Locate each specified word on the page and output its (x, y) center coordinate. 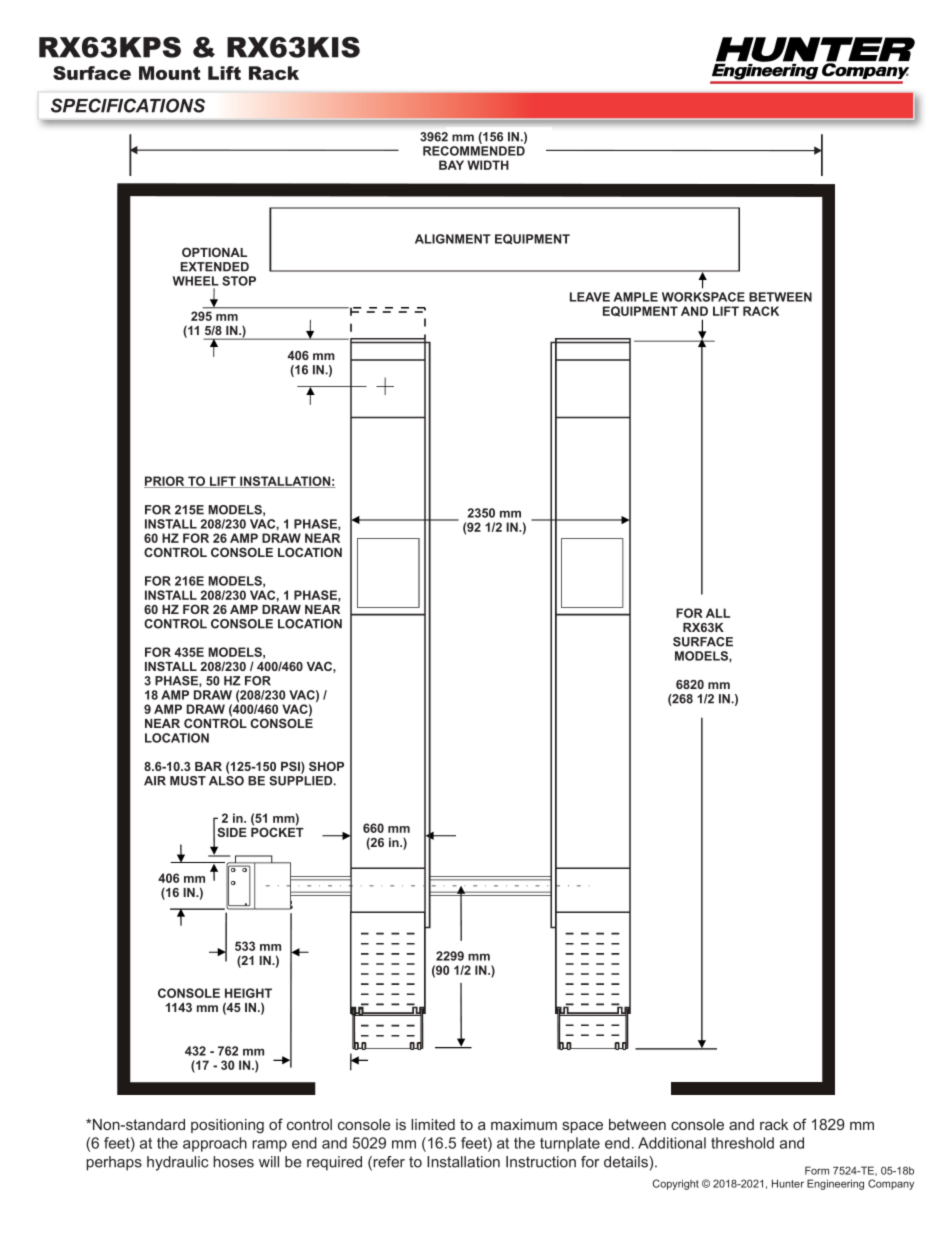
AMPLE (636, 297)
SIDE (232, 832)
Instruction (541, 1162)
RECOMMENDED (474, 151)
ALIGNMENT (453, 239)
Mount (169, 73)
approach (215, 1144)
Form (817, 1170)
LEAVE (590, 297)
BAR (208, 766)
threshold (742, 1143)
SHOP (326, 766)
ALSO (226, 781)
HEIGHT (248, 993)
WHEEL (196, 281)
